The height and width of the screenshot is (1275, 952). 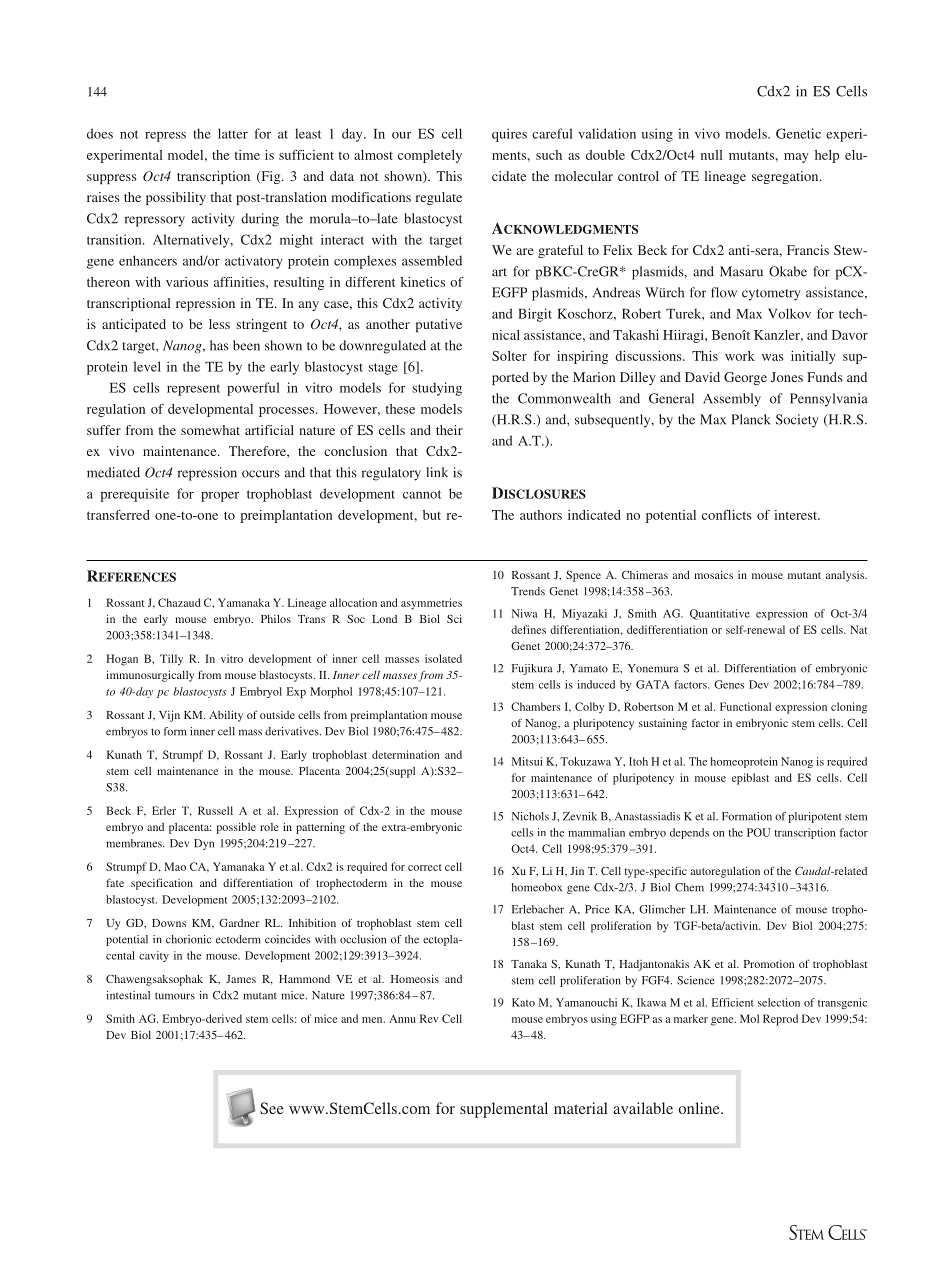 I want to click on Tilly, so click(x=171, y=660).
